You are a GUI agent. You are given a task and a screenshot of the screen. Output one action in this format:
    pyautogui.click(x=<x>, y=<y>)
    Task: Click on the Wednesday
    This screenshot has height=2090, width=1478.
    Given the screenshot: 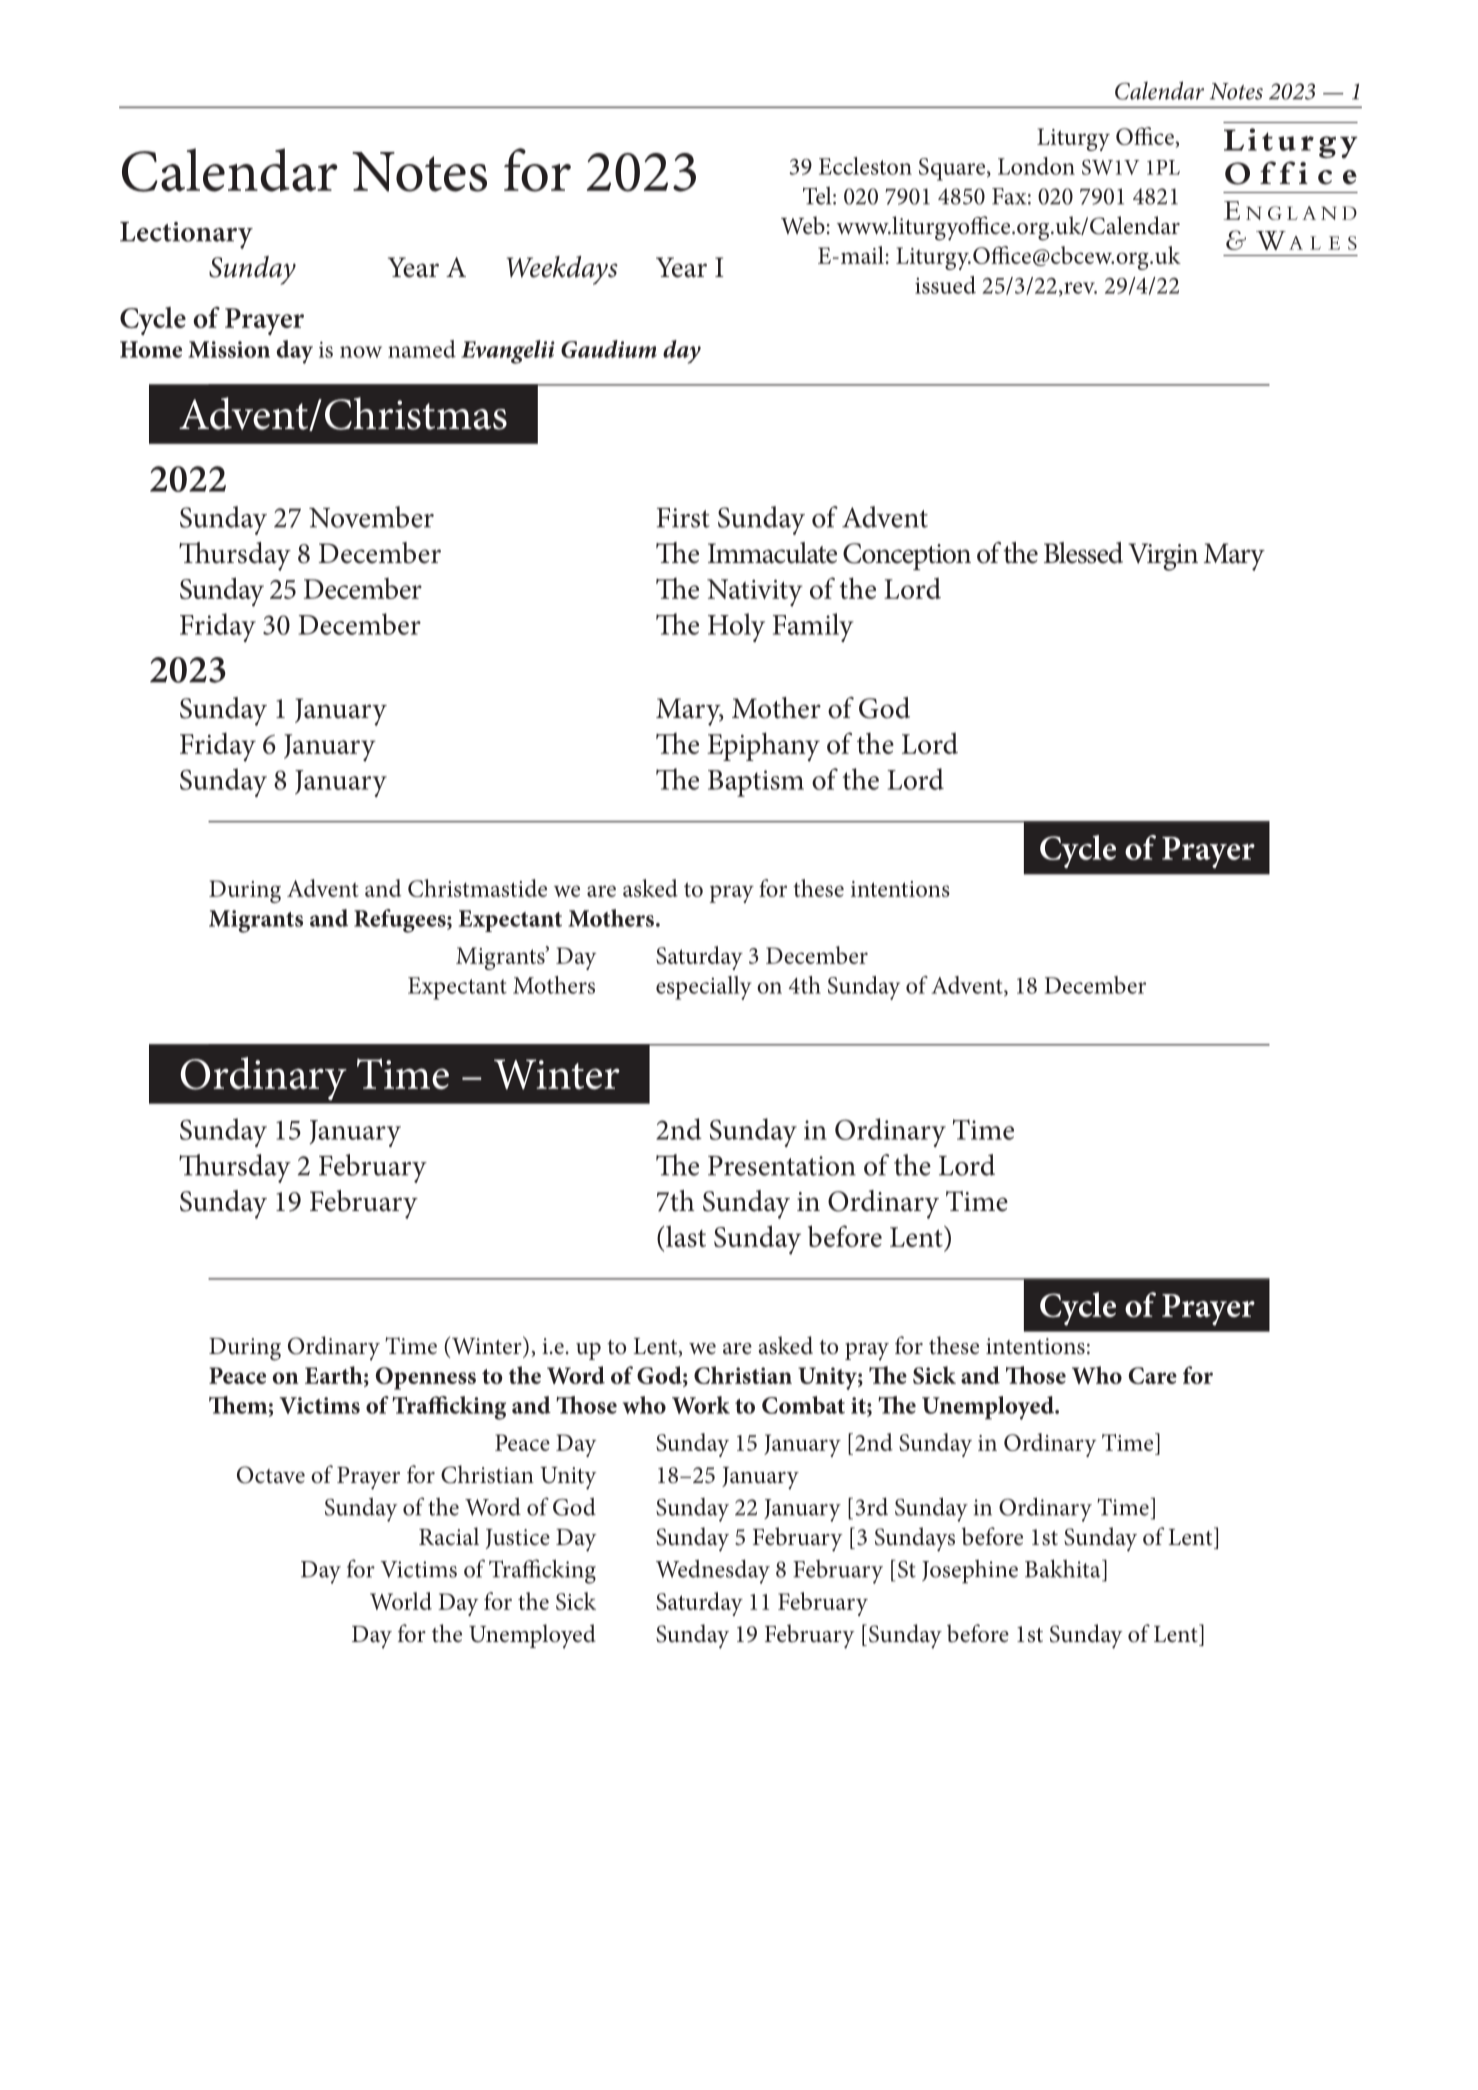 What is the action you would take?
    pyautogui.click(x=713, y=1571)
